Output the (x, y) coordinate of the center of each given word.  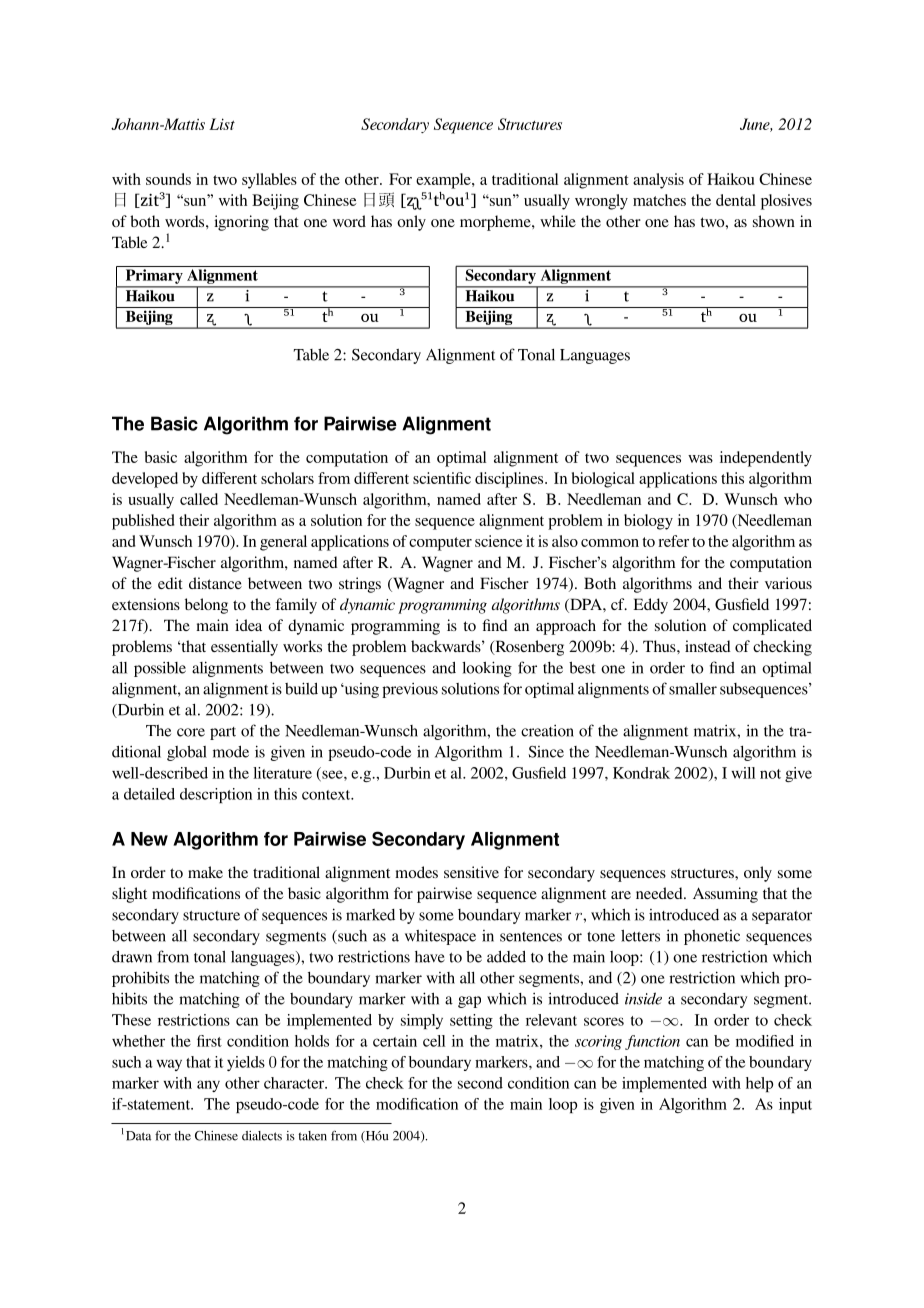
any (208, 1086)
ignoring (241, 223)
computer (440, 544)
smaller (693, 689)
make (205, 872)
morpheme (496, 223)
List (222, 124)
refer (673, 541)
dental (736, 200)
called (199, 499)
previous (410, 690)
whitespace (440, 937)
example (444, 181)
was (700, 459)
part (223, 733)
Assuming (725, 895)
